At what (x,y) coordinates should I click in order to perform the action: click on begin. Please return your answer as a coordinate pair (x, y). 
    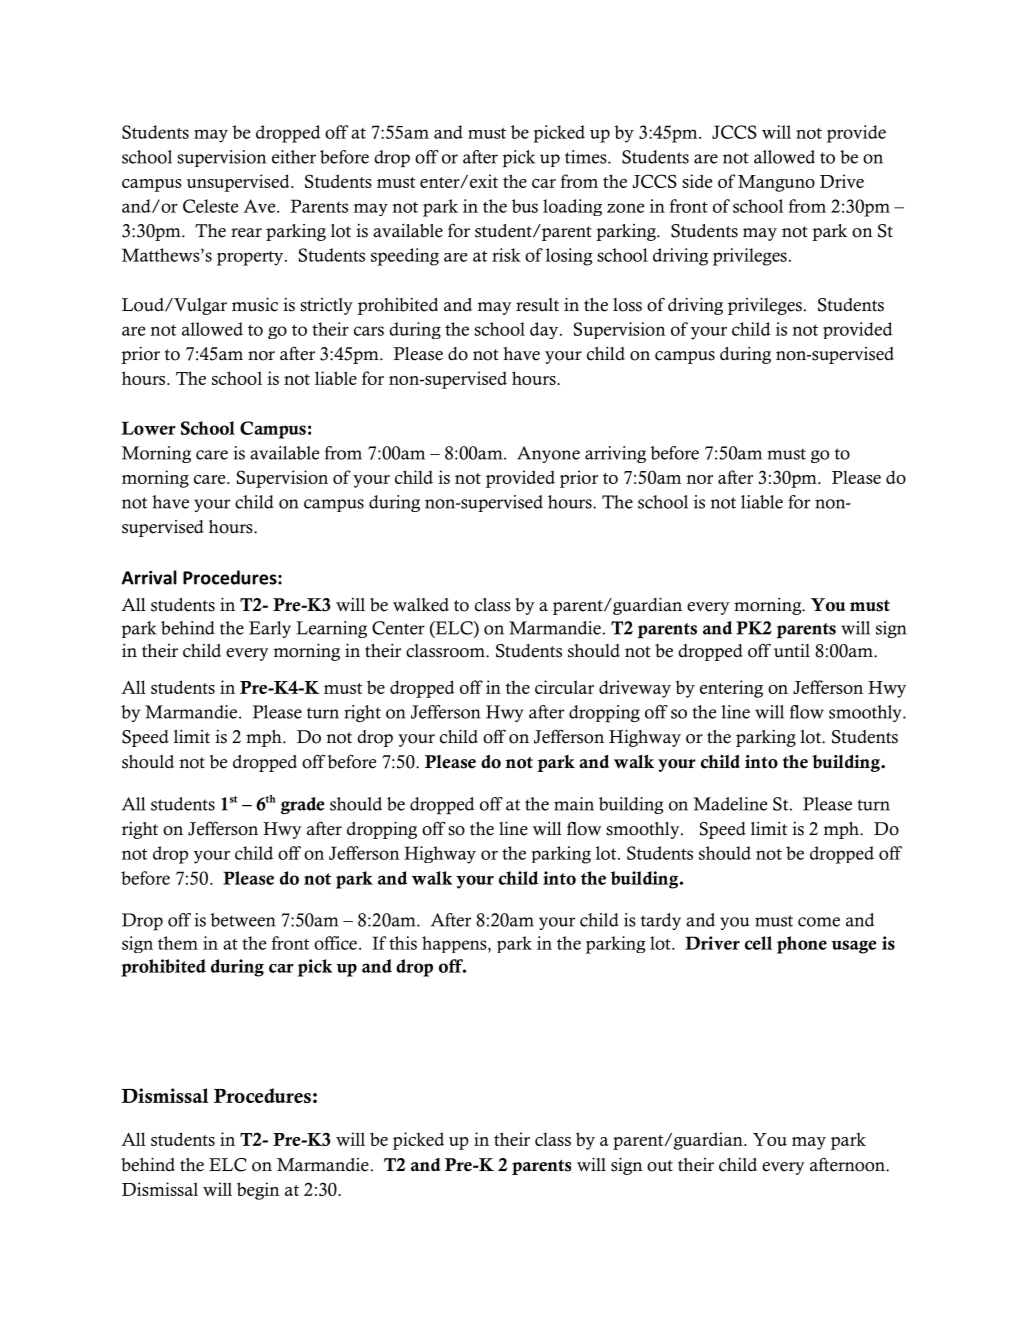
    Looking at the image, I should click on (258, 1191).
